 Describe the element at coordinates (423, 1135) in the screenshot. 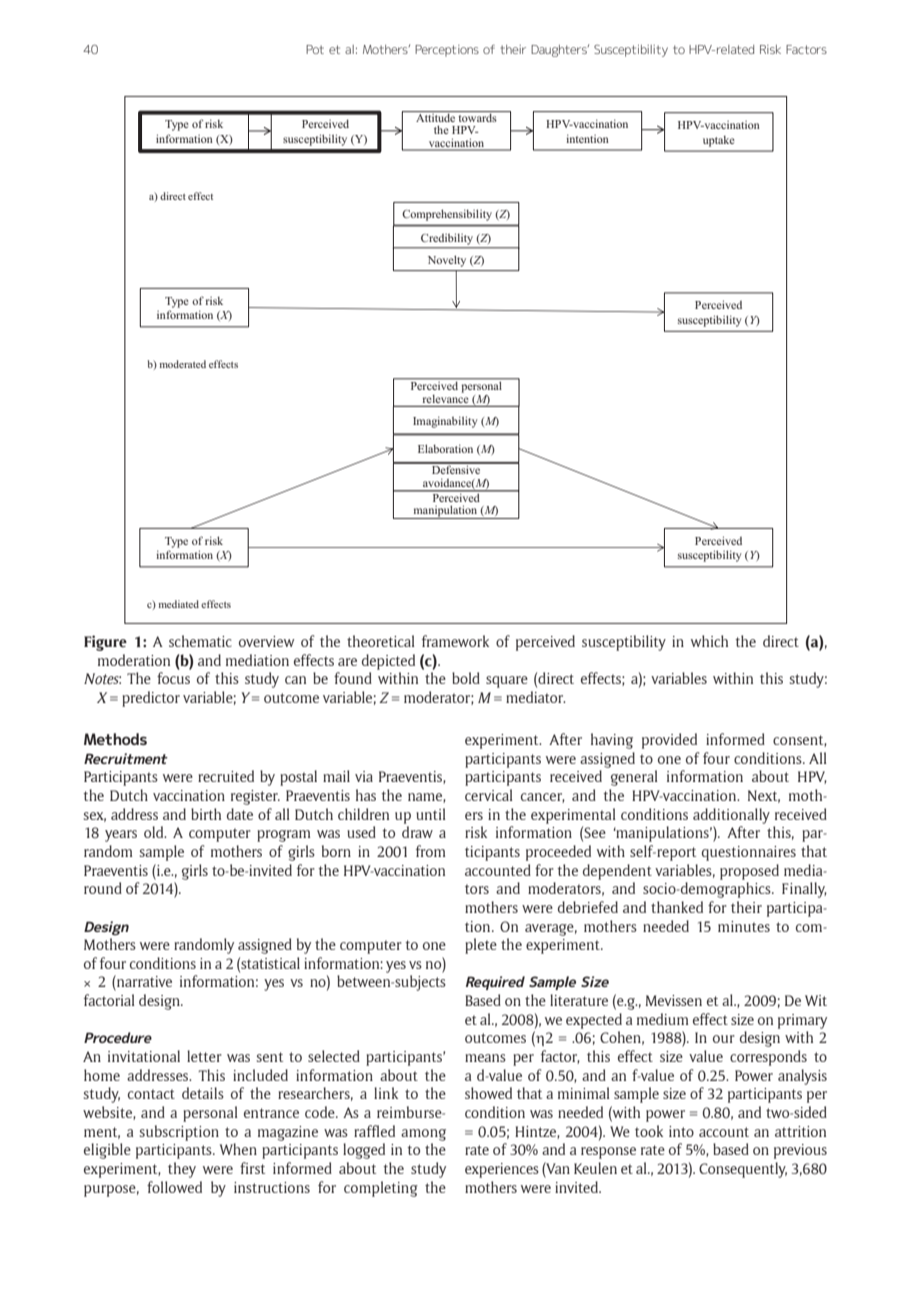

I see `among` at that location.
